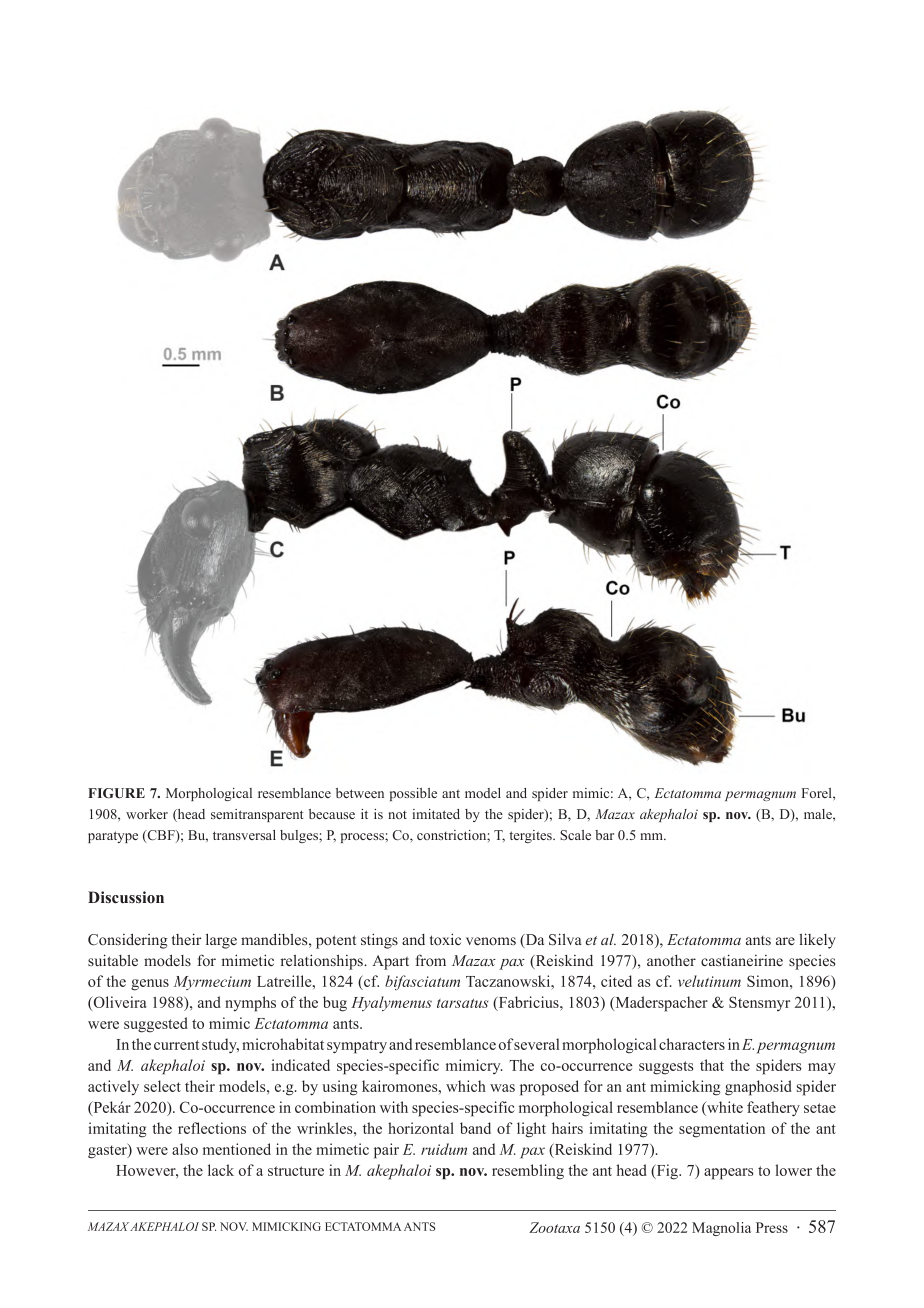  Describe the element at coordinates (250, 1004) in the screenshot. I see `nymphs` at that location.
